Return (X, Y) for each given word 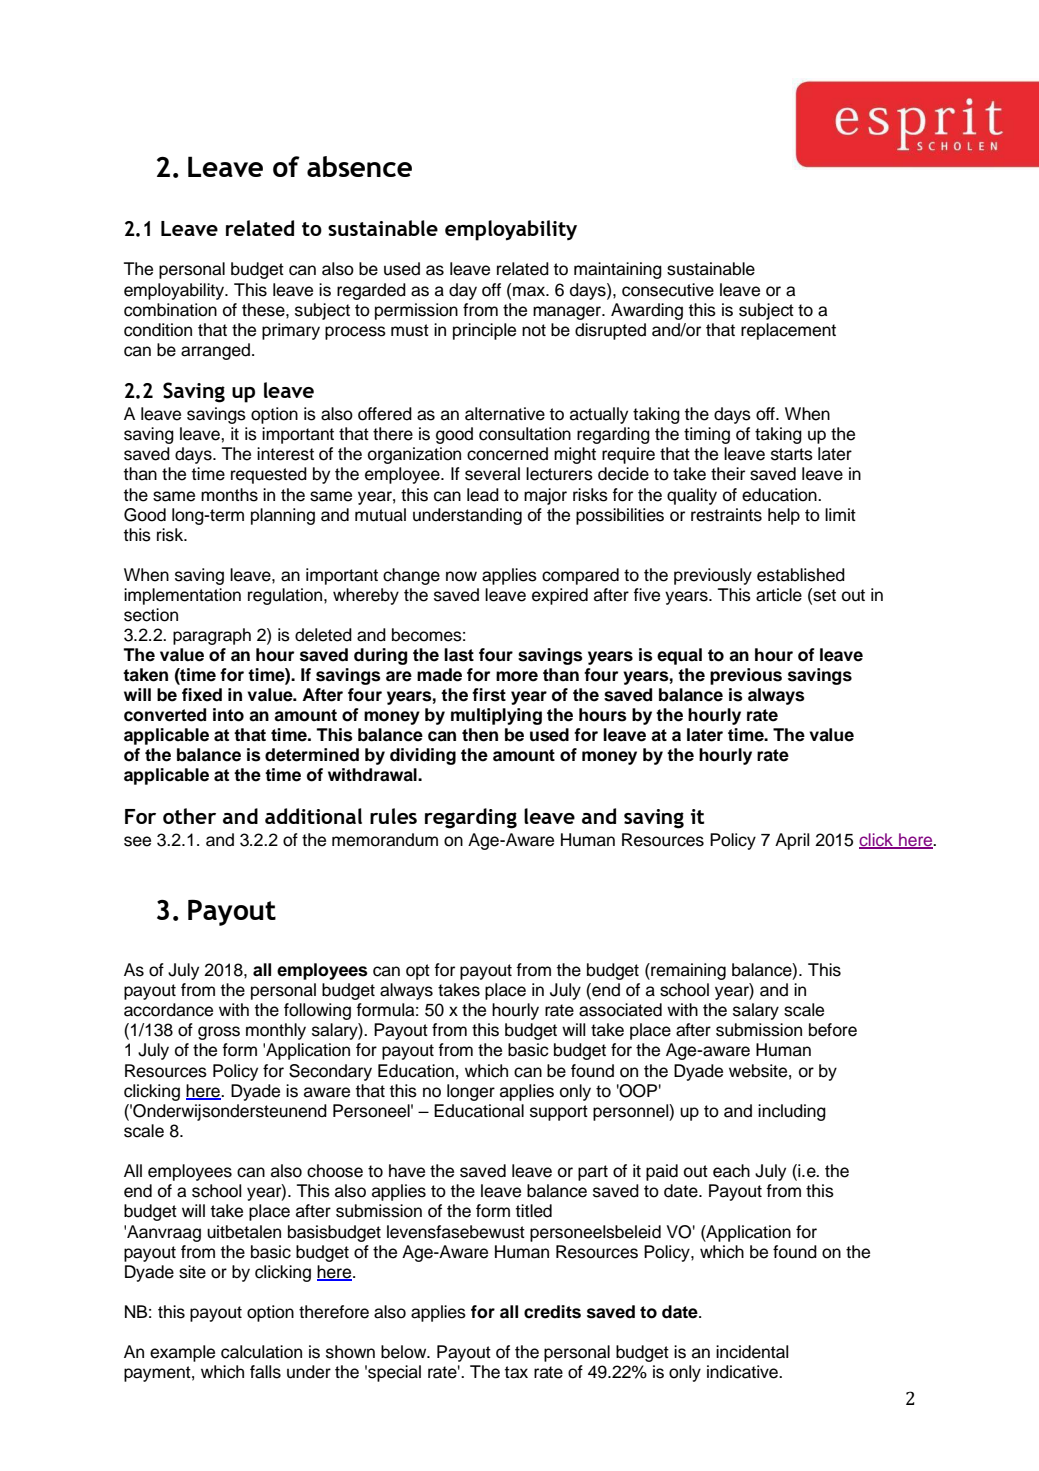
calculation (261, 1352)
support (559, 1113)
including (792, 1112)
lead (483, 495)
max (530, 291)
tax (516, 1372)
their (728, 474)
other (189, 816)
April (792, 841)
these (264, 310)
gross (219, 1033)
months (229, 495)
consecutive (668, 290)
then (480, 735)
